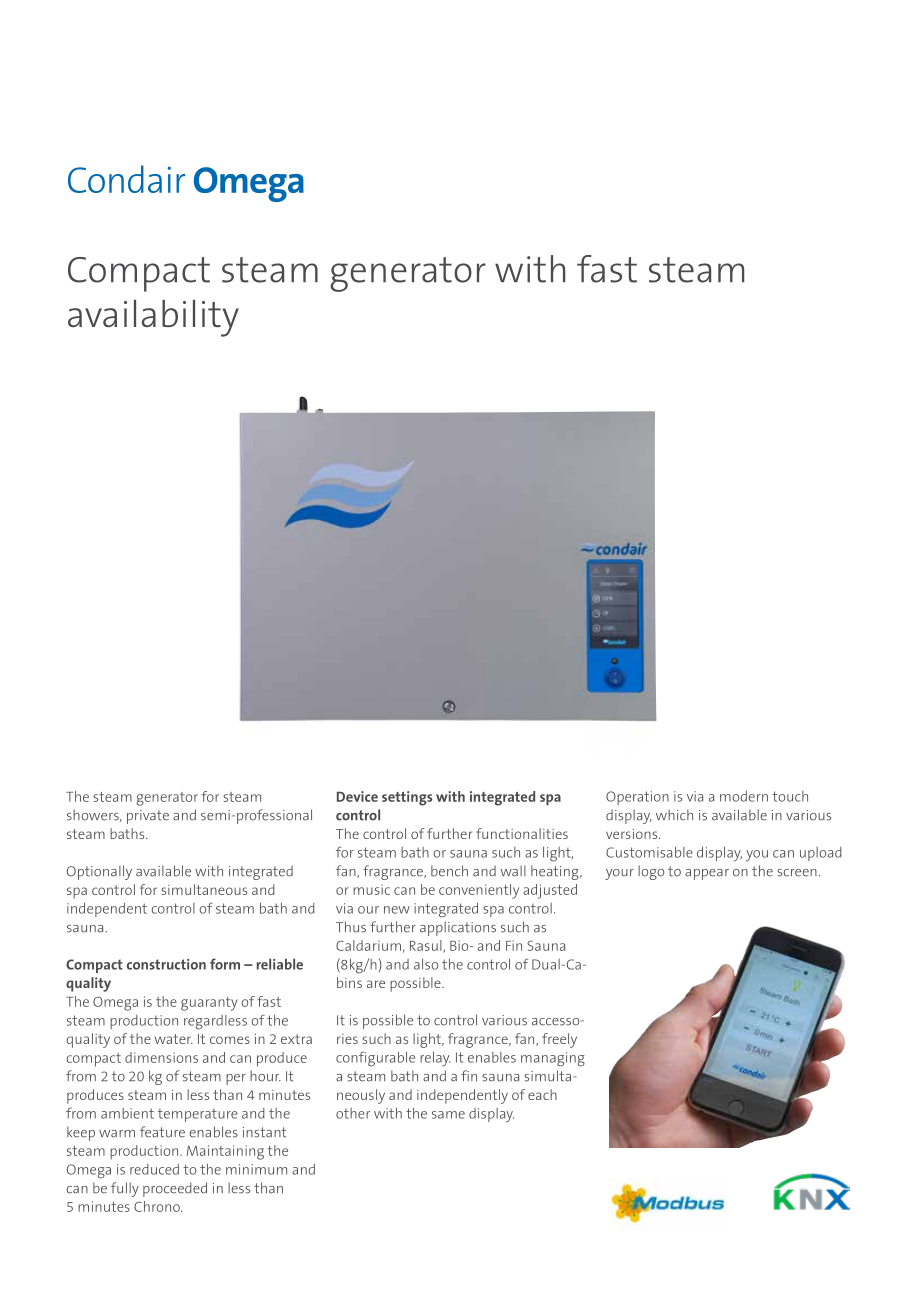 The height and width of the image is (1308, 924). What do you see at coordinates (744, 796) in the image?
I see `modern` at bounding box center [744, 796].
